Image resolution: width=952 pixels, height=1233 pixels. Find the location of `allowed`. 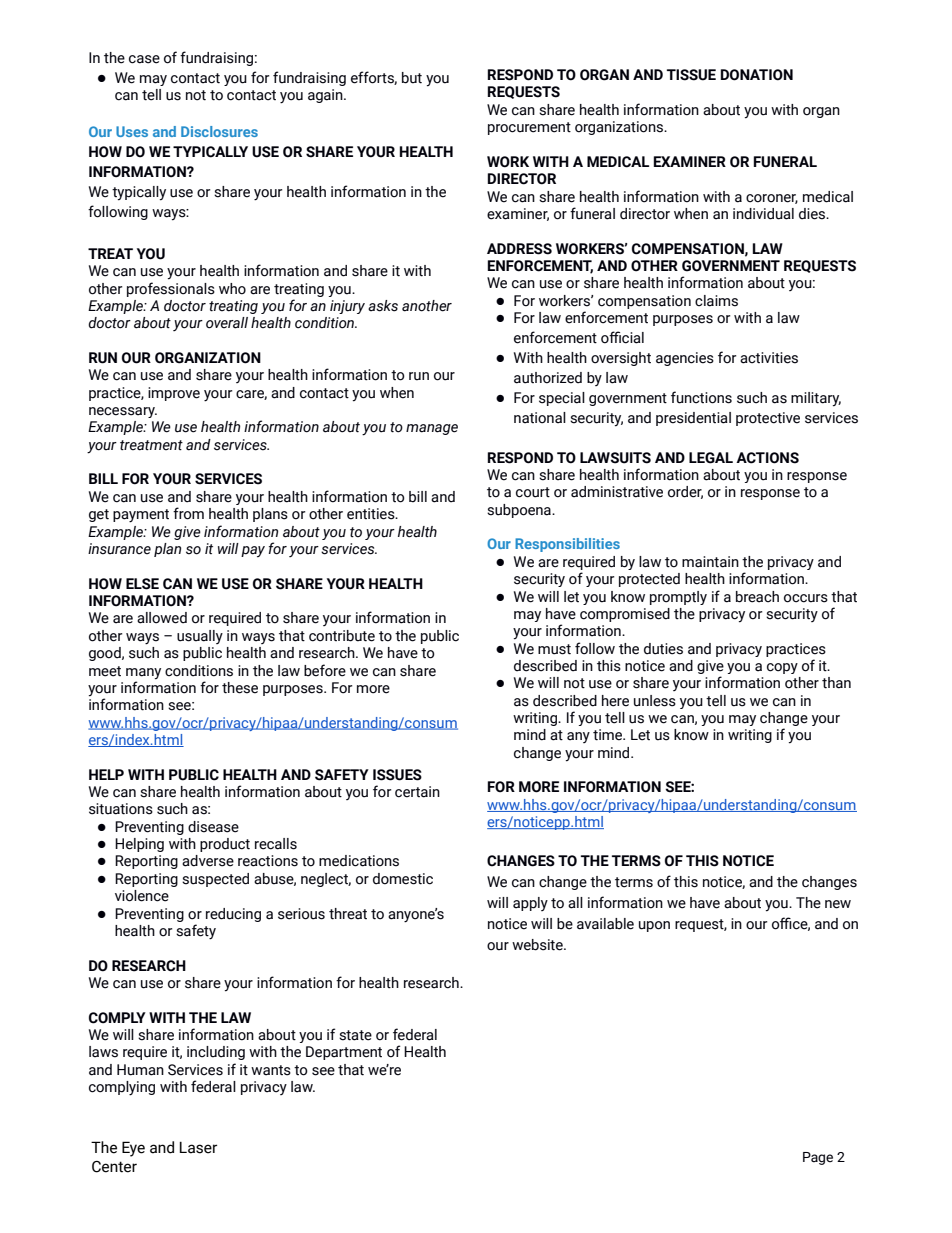

allowed is located at coordinates (162, 618).
